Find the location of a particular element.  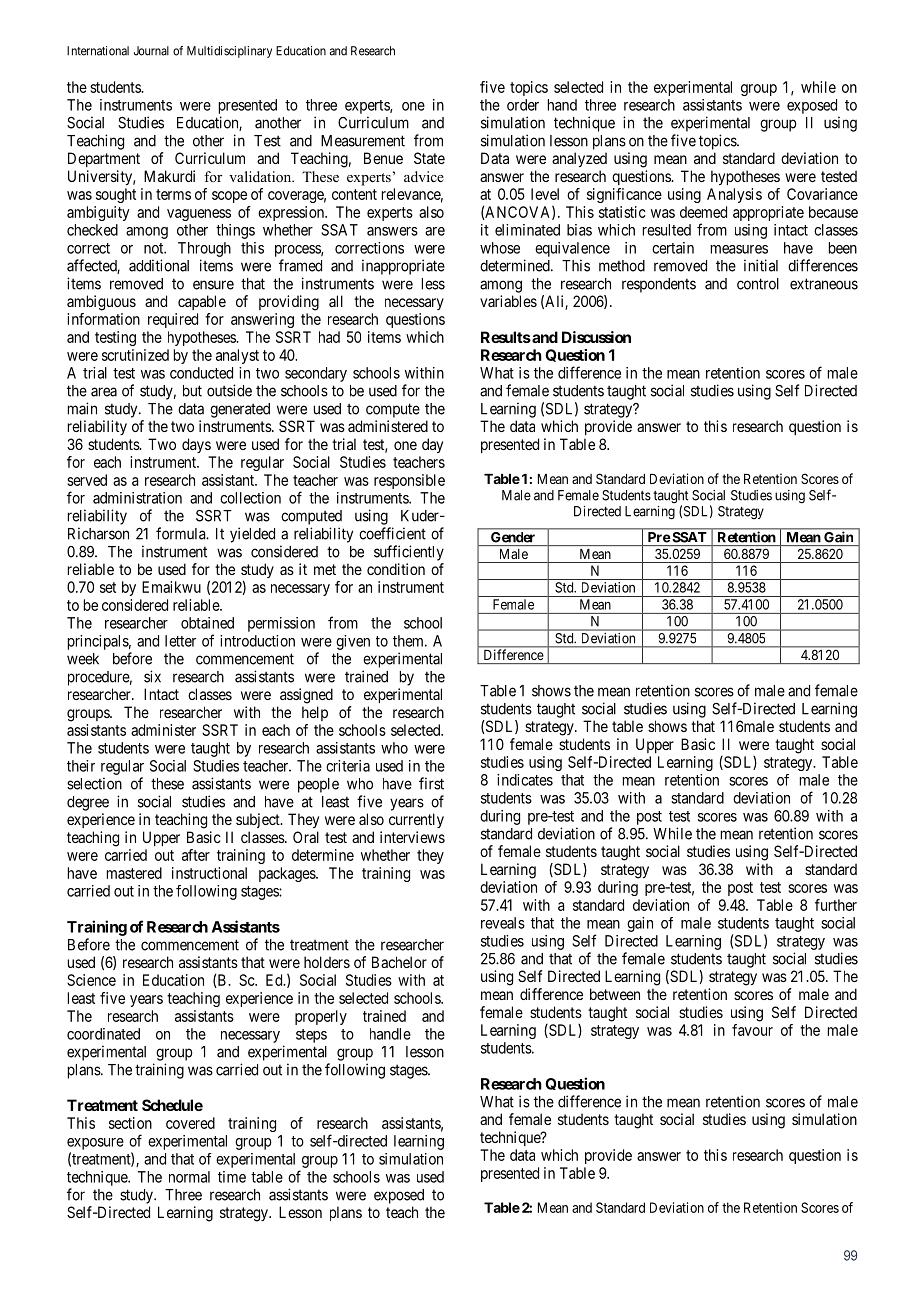

first is located at coordinates (431, 783).
